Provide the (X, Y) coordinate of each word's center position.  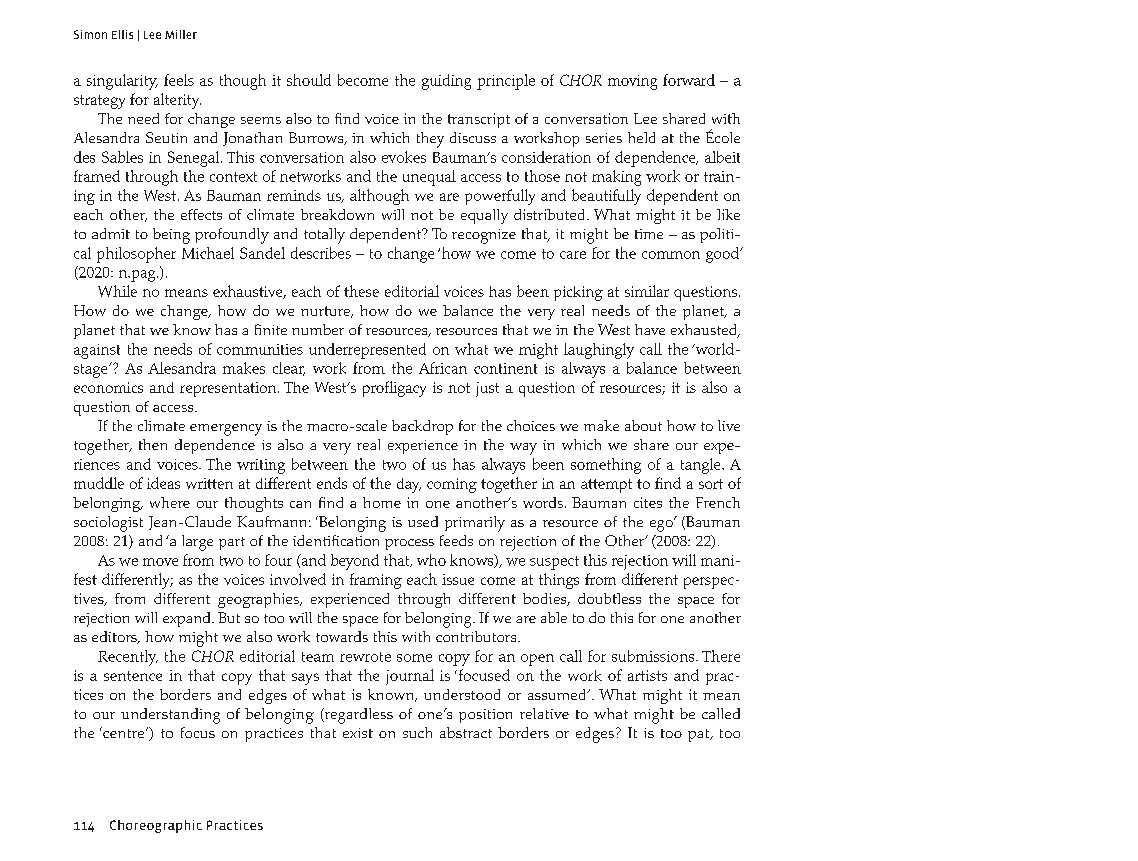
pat (700, 735)
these (361, 291)
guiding (446, 82)
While (117, 291)
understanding (170, 716)
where (170, 502)
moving (632, 82)
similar (647, 291)
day (409, 485)
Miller (181, 34)
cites (648, 502)
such (417, 732)
